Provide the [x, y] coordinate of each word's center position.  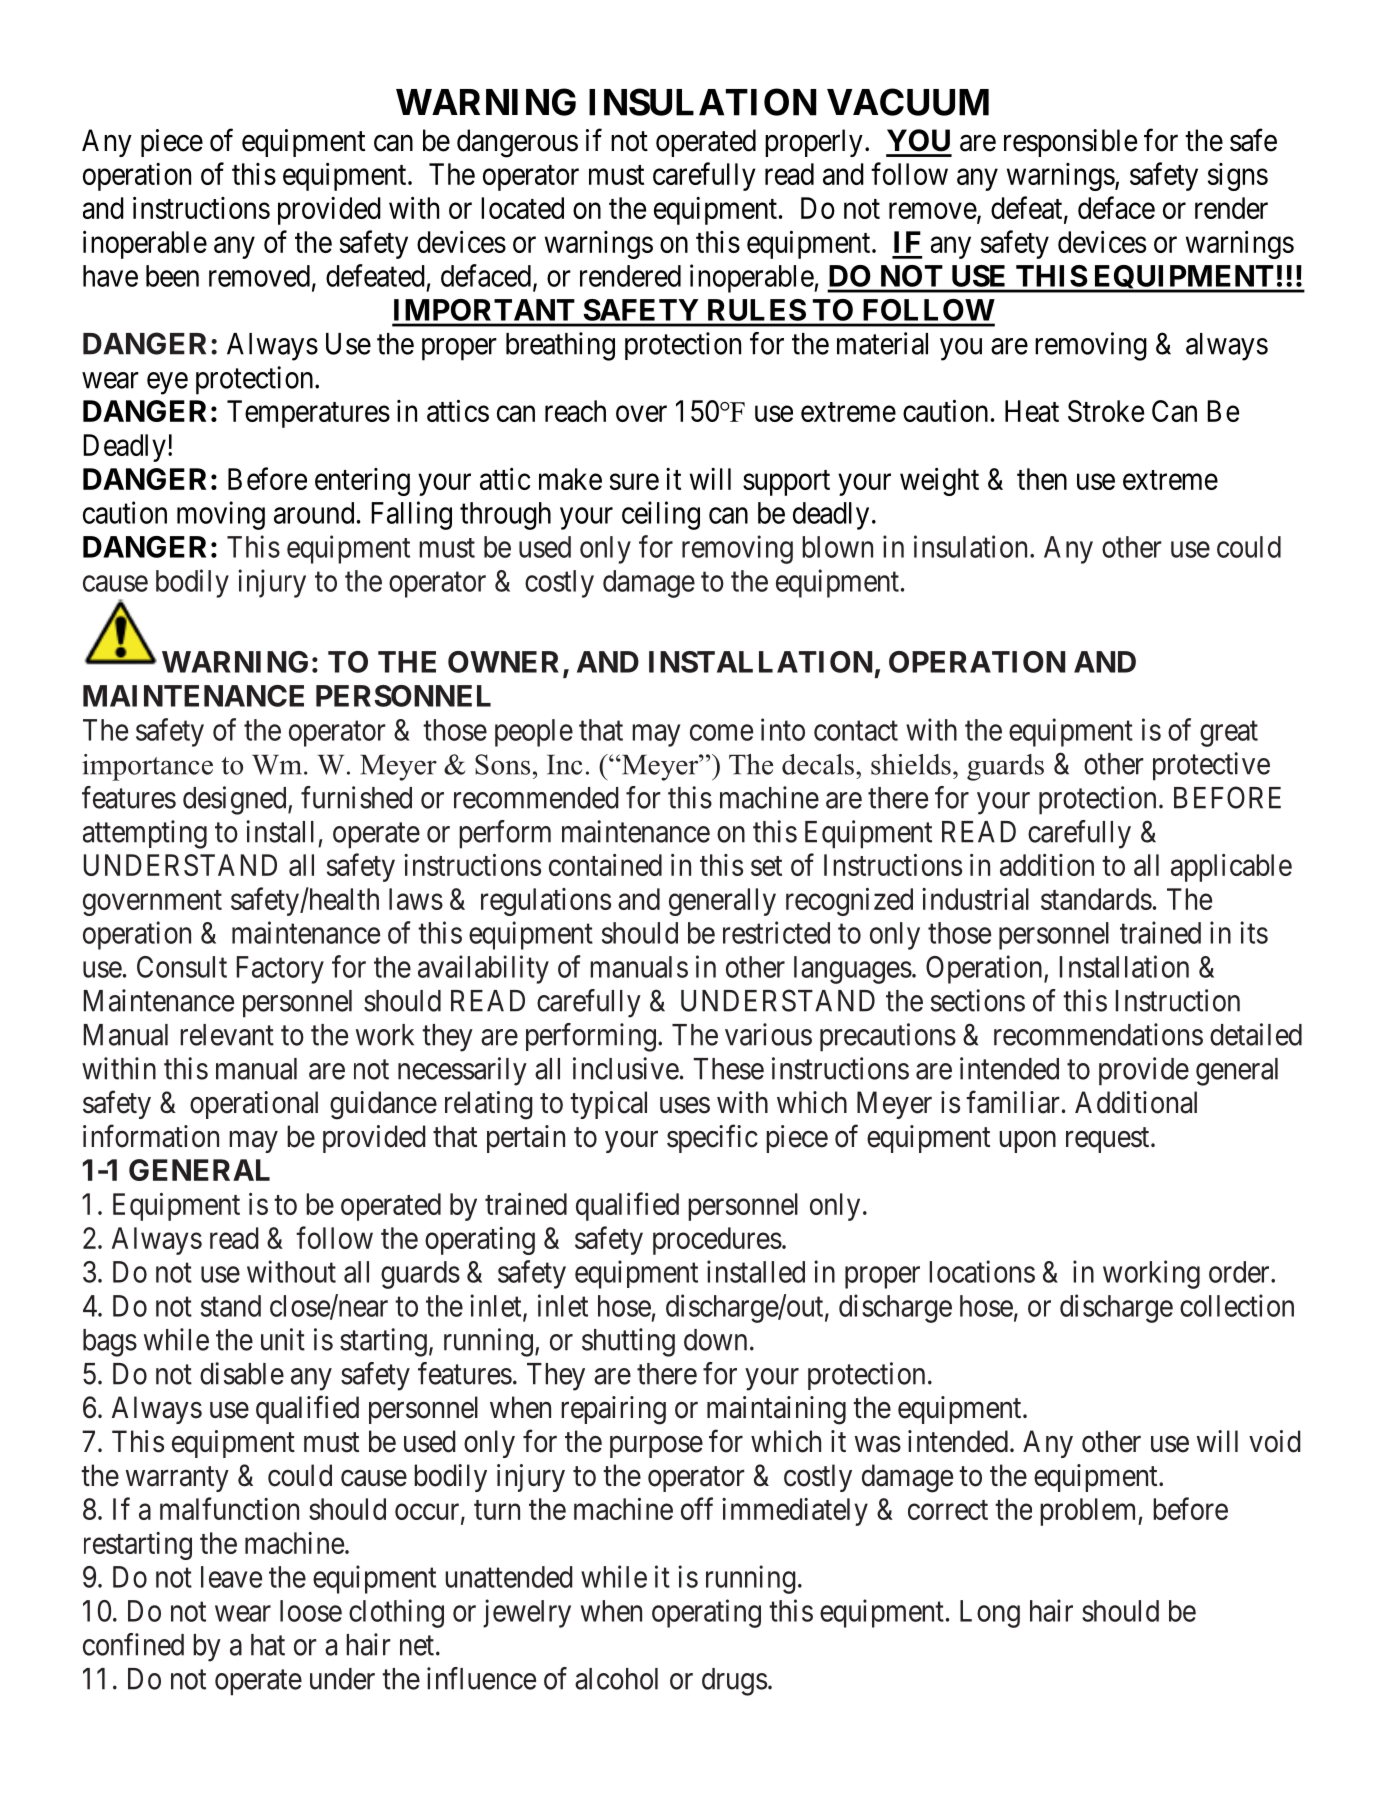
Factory [280, 970]
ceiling [661, 515]
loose [311, 1611]
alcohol [616, 1679]
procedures [717, 1241]
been [172, 276]
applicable [1231, 868]
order [1240, 1272]
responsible [1070, 143]
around [314, 513]
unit [283, 1339]
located [522, 208]
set [766, 866]
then [1042, 479]
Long [990, 1614]
